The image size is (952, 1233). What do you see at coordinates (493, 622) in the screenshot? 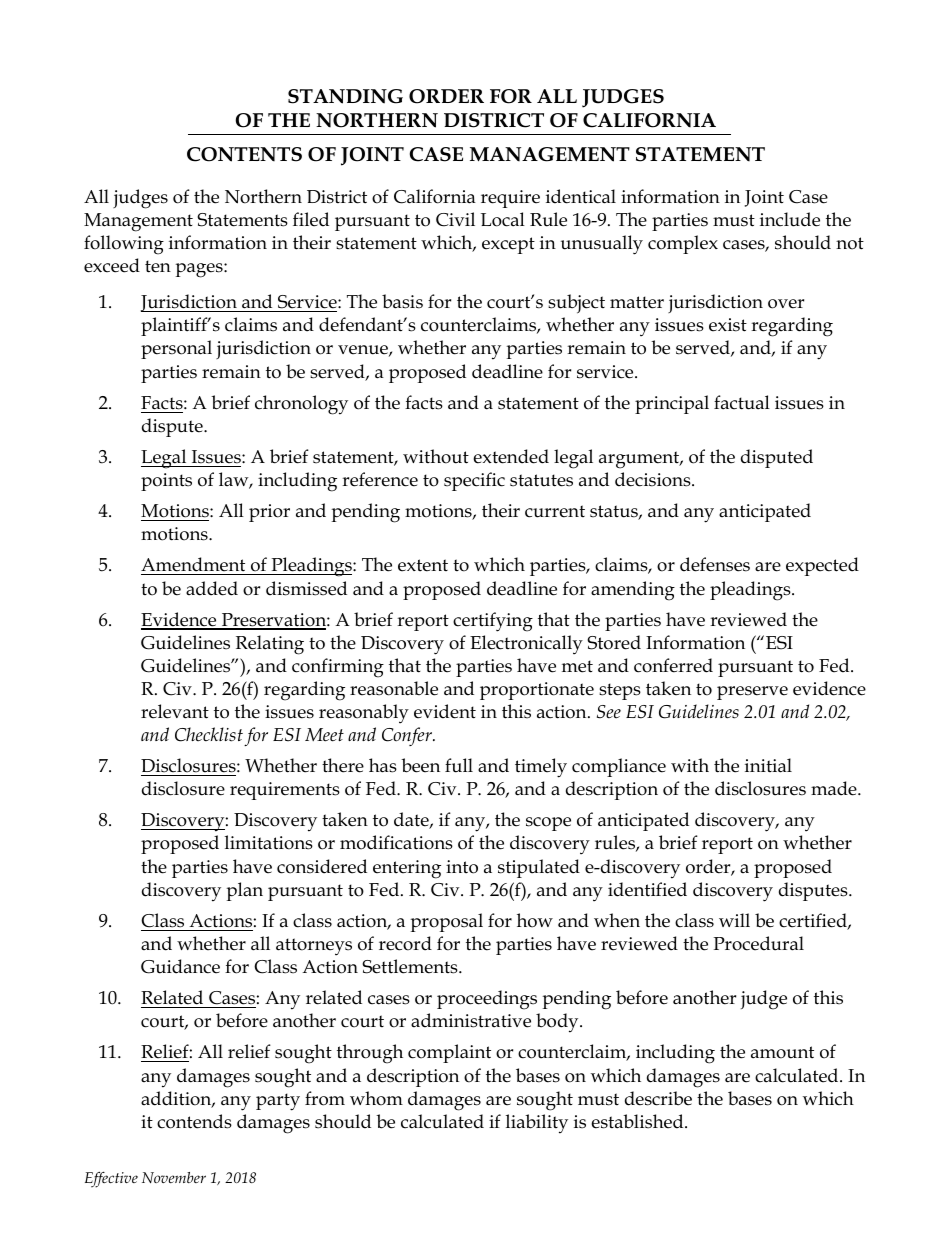
I see `certifying` at bounding box center [493, 622].
